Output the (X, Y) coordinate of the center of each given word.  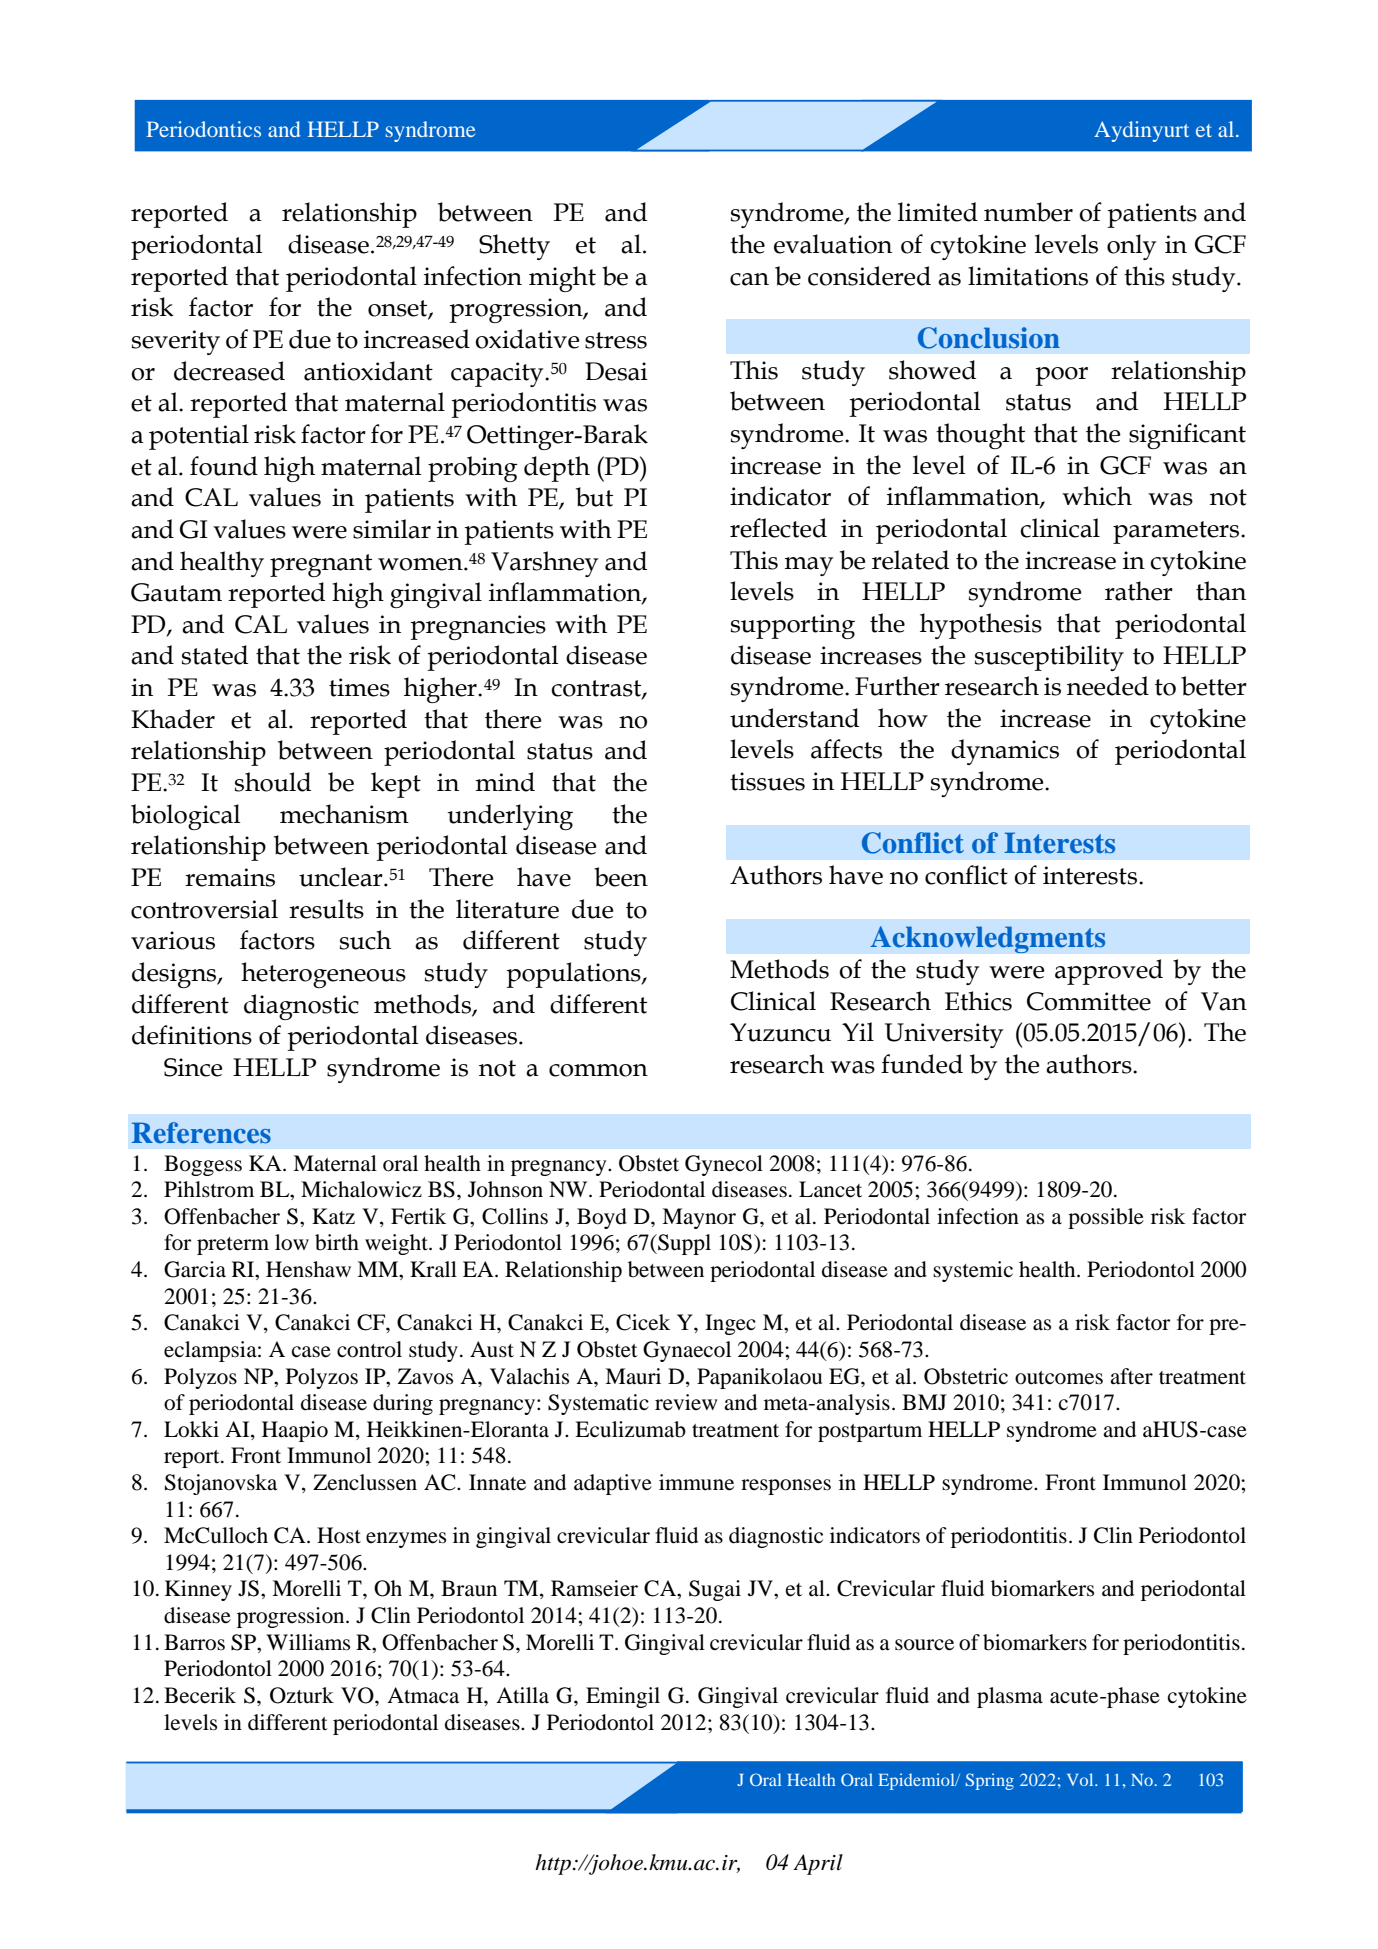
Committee (1089, 1001)
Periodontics (203, 129)
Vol (1081, 1779)
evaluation (833, 244)
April (818, 1864)
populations (574, 975)
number (1028, 212)
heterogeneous (323, 975)
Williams (308, 1642)
